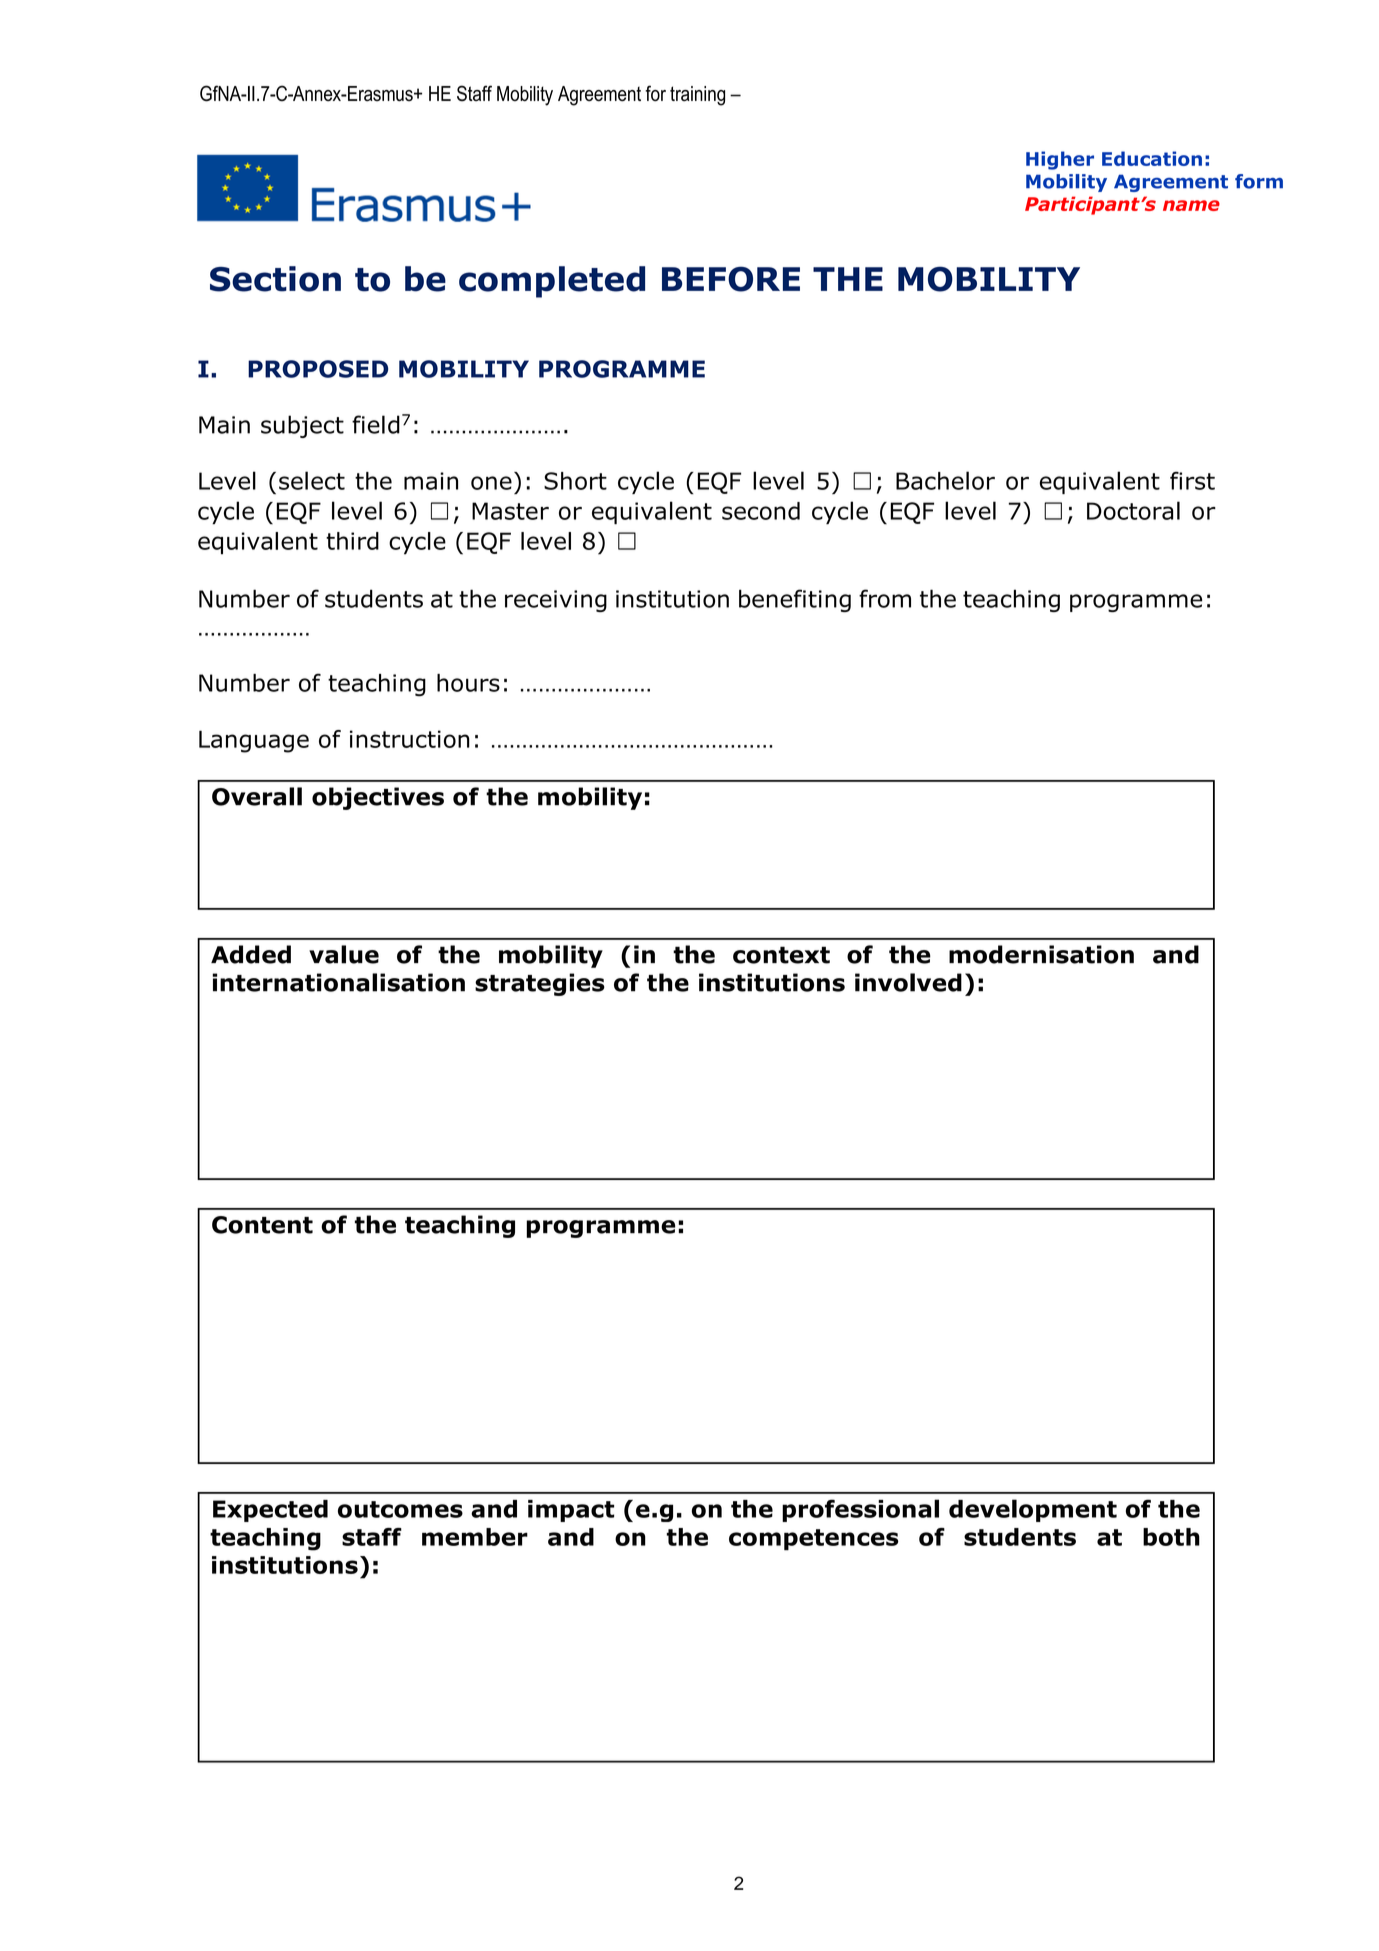 This screenshot has height=1951, width=1379. Describe the element at coordinates (400, 1509) in the screenshot. I see `outcomes` at that location.
